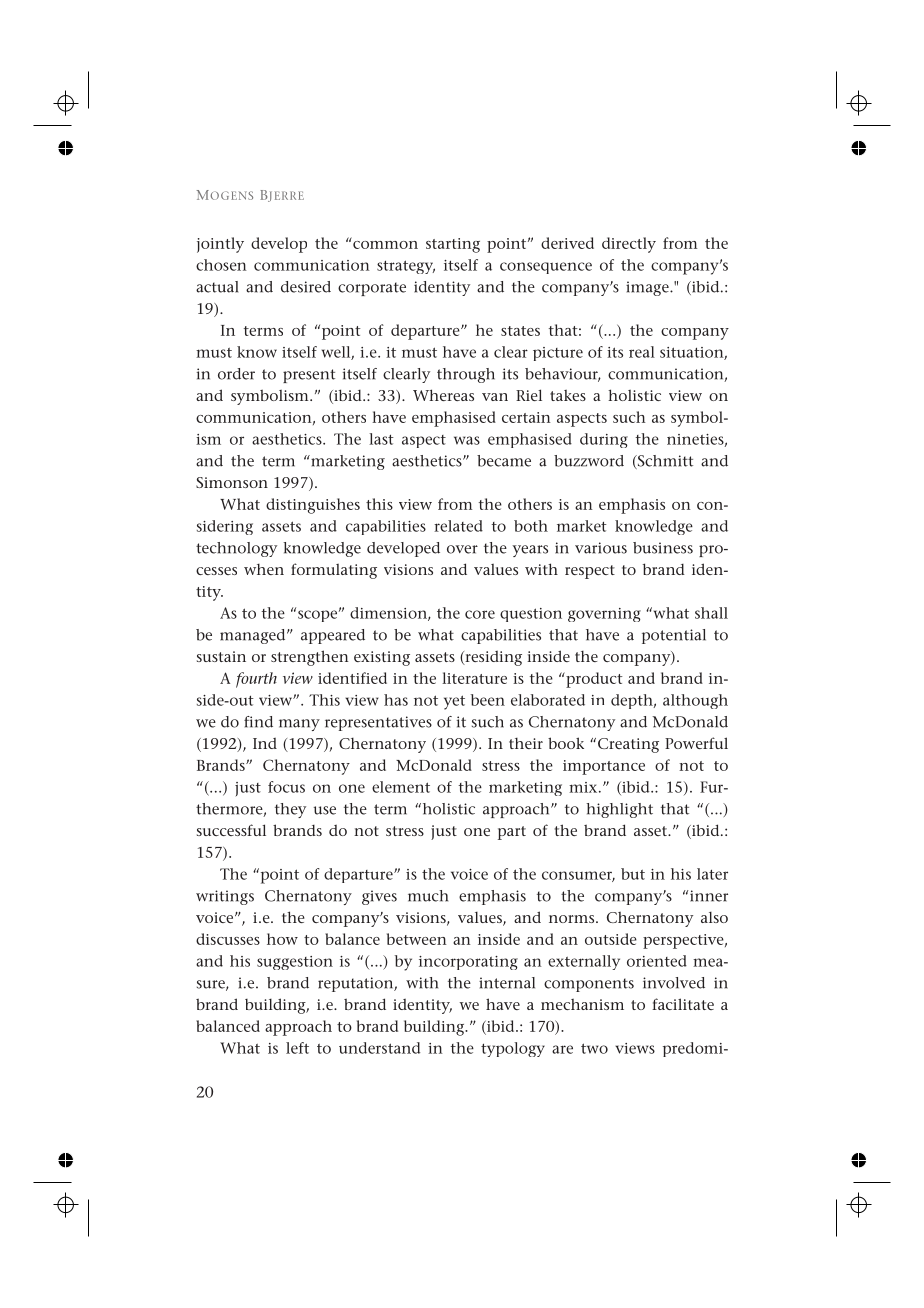  Describe the element at coordinates (683, 1004) in the screenshot. I see `facilitate` at that location.
